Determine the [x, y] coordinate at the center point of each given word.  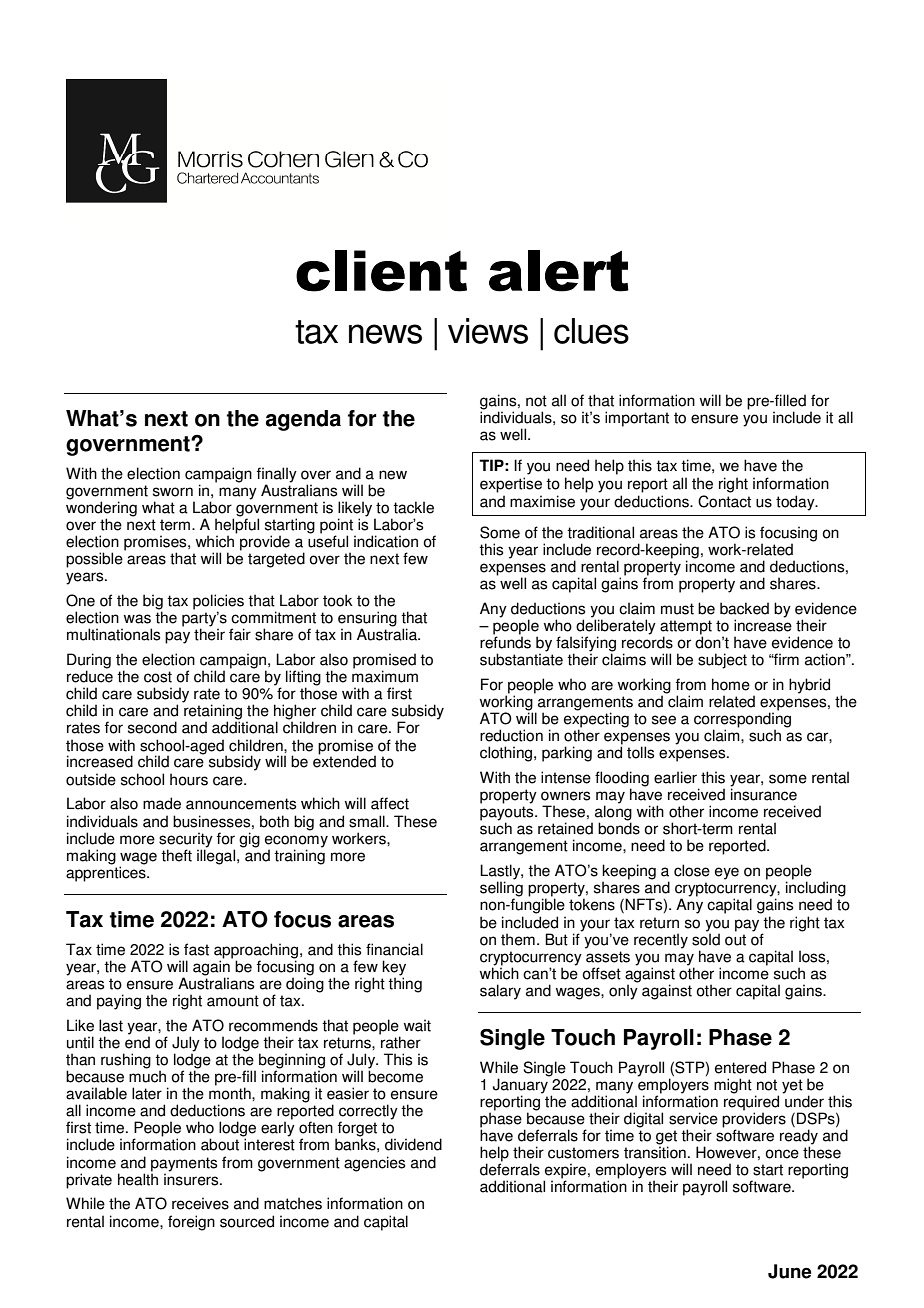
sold [706, 938]
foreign [191, 1223]
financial [394, 949]
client [381, 271]
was [137, 619]
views [488, 331]
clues [591, 331]
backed [744, 608]
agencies [374, 1164]
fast [196, 949]
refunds [505, 641]
